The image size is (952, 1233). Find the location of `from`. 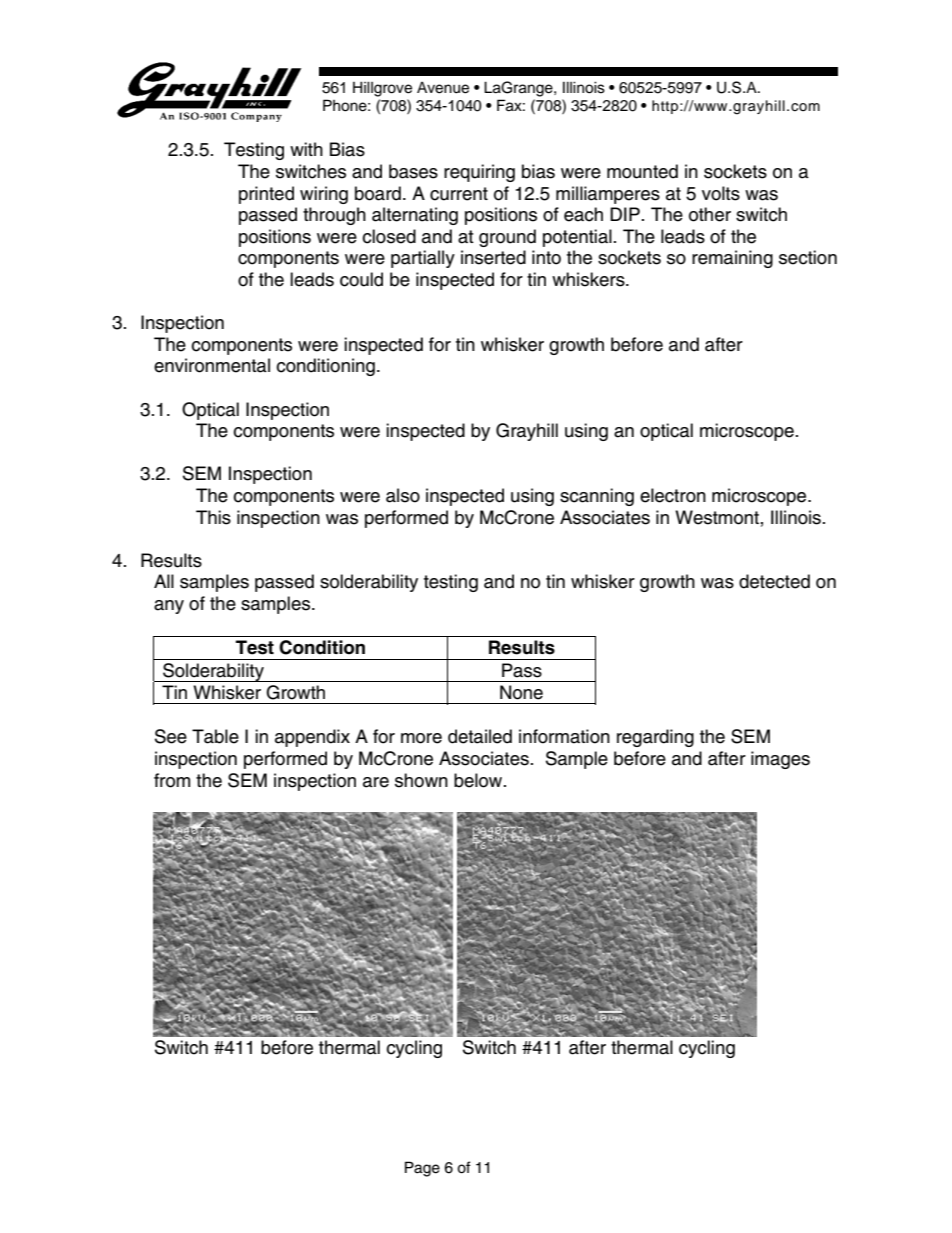

from is located at coordinates (172, 780).
